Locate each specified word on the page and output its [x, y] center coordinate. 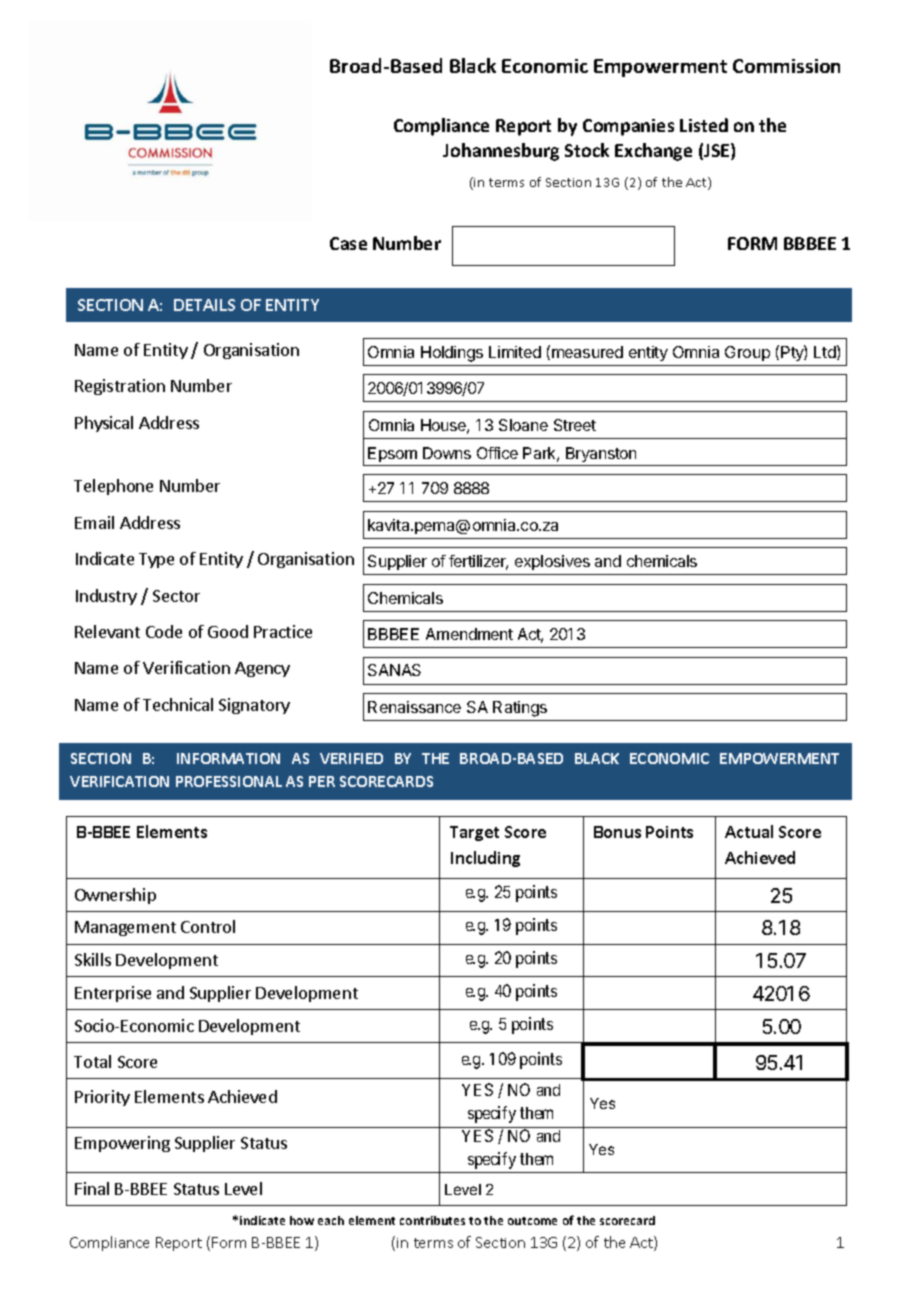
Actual [749, 831]
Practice [283, 631]
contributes [432, 1220]
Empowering [122, 1144]
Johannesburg [501, 152]
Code [164, 631]
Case [348, 243]
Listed [704, 125]
